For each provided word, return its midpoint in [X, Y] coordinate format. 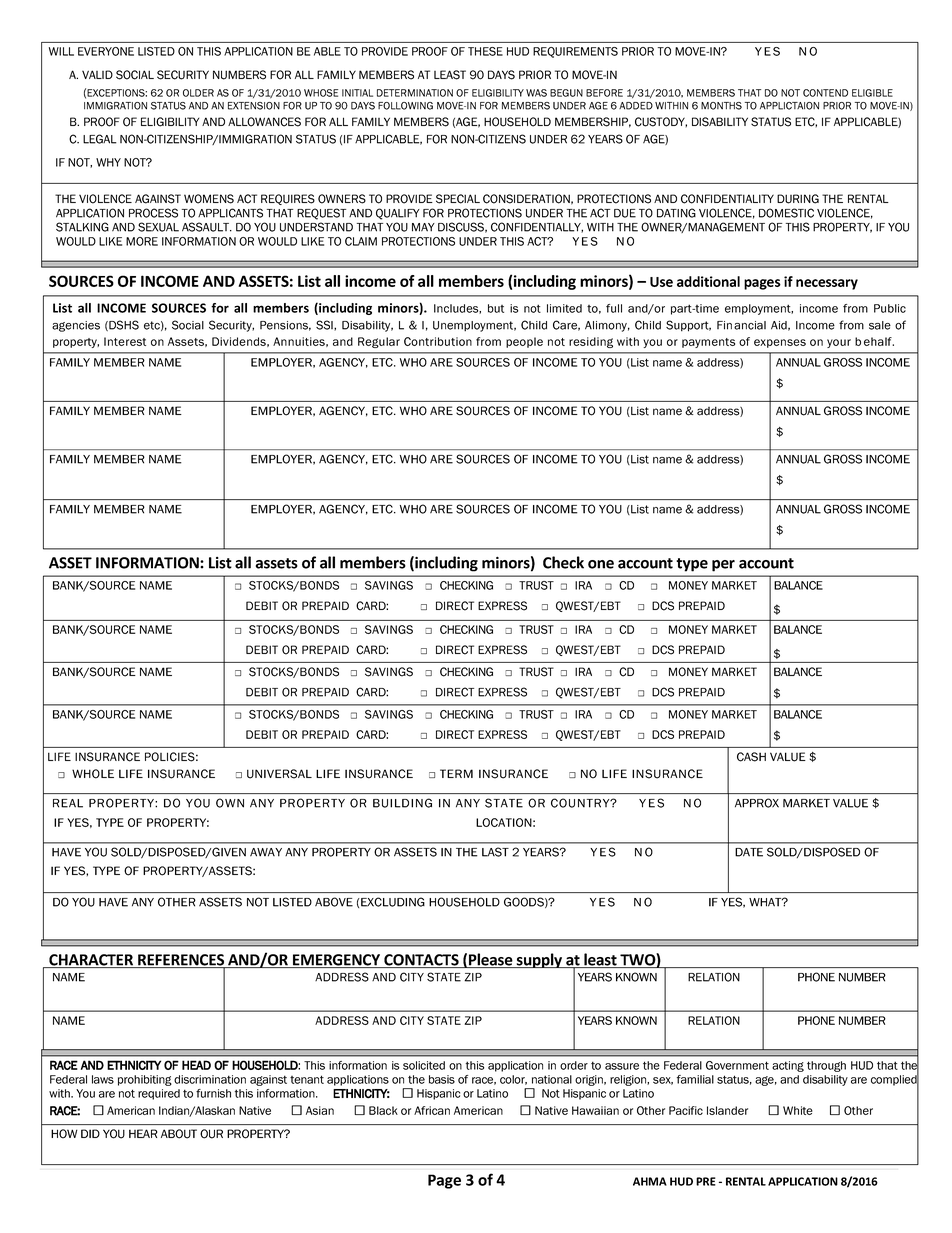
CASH [751, 757]
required [159, 1094]
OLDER [198, 93]
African [432, 1110]
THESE [485, 51]
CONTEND [825, 93]
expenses [780, 343]
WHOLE [93, 774]
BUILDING [402, 803]
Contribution [438, 341]
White [798, 1110]
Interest [125, 341]
